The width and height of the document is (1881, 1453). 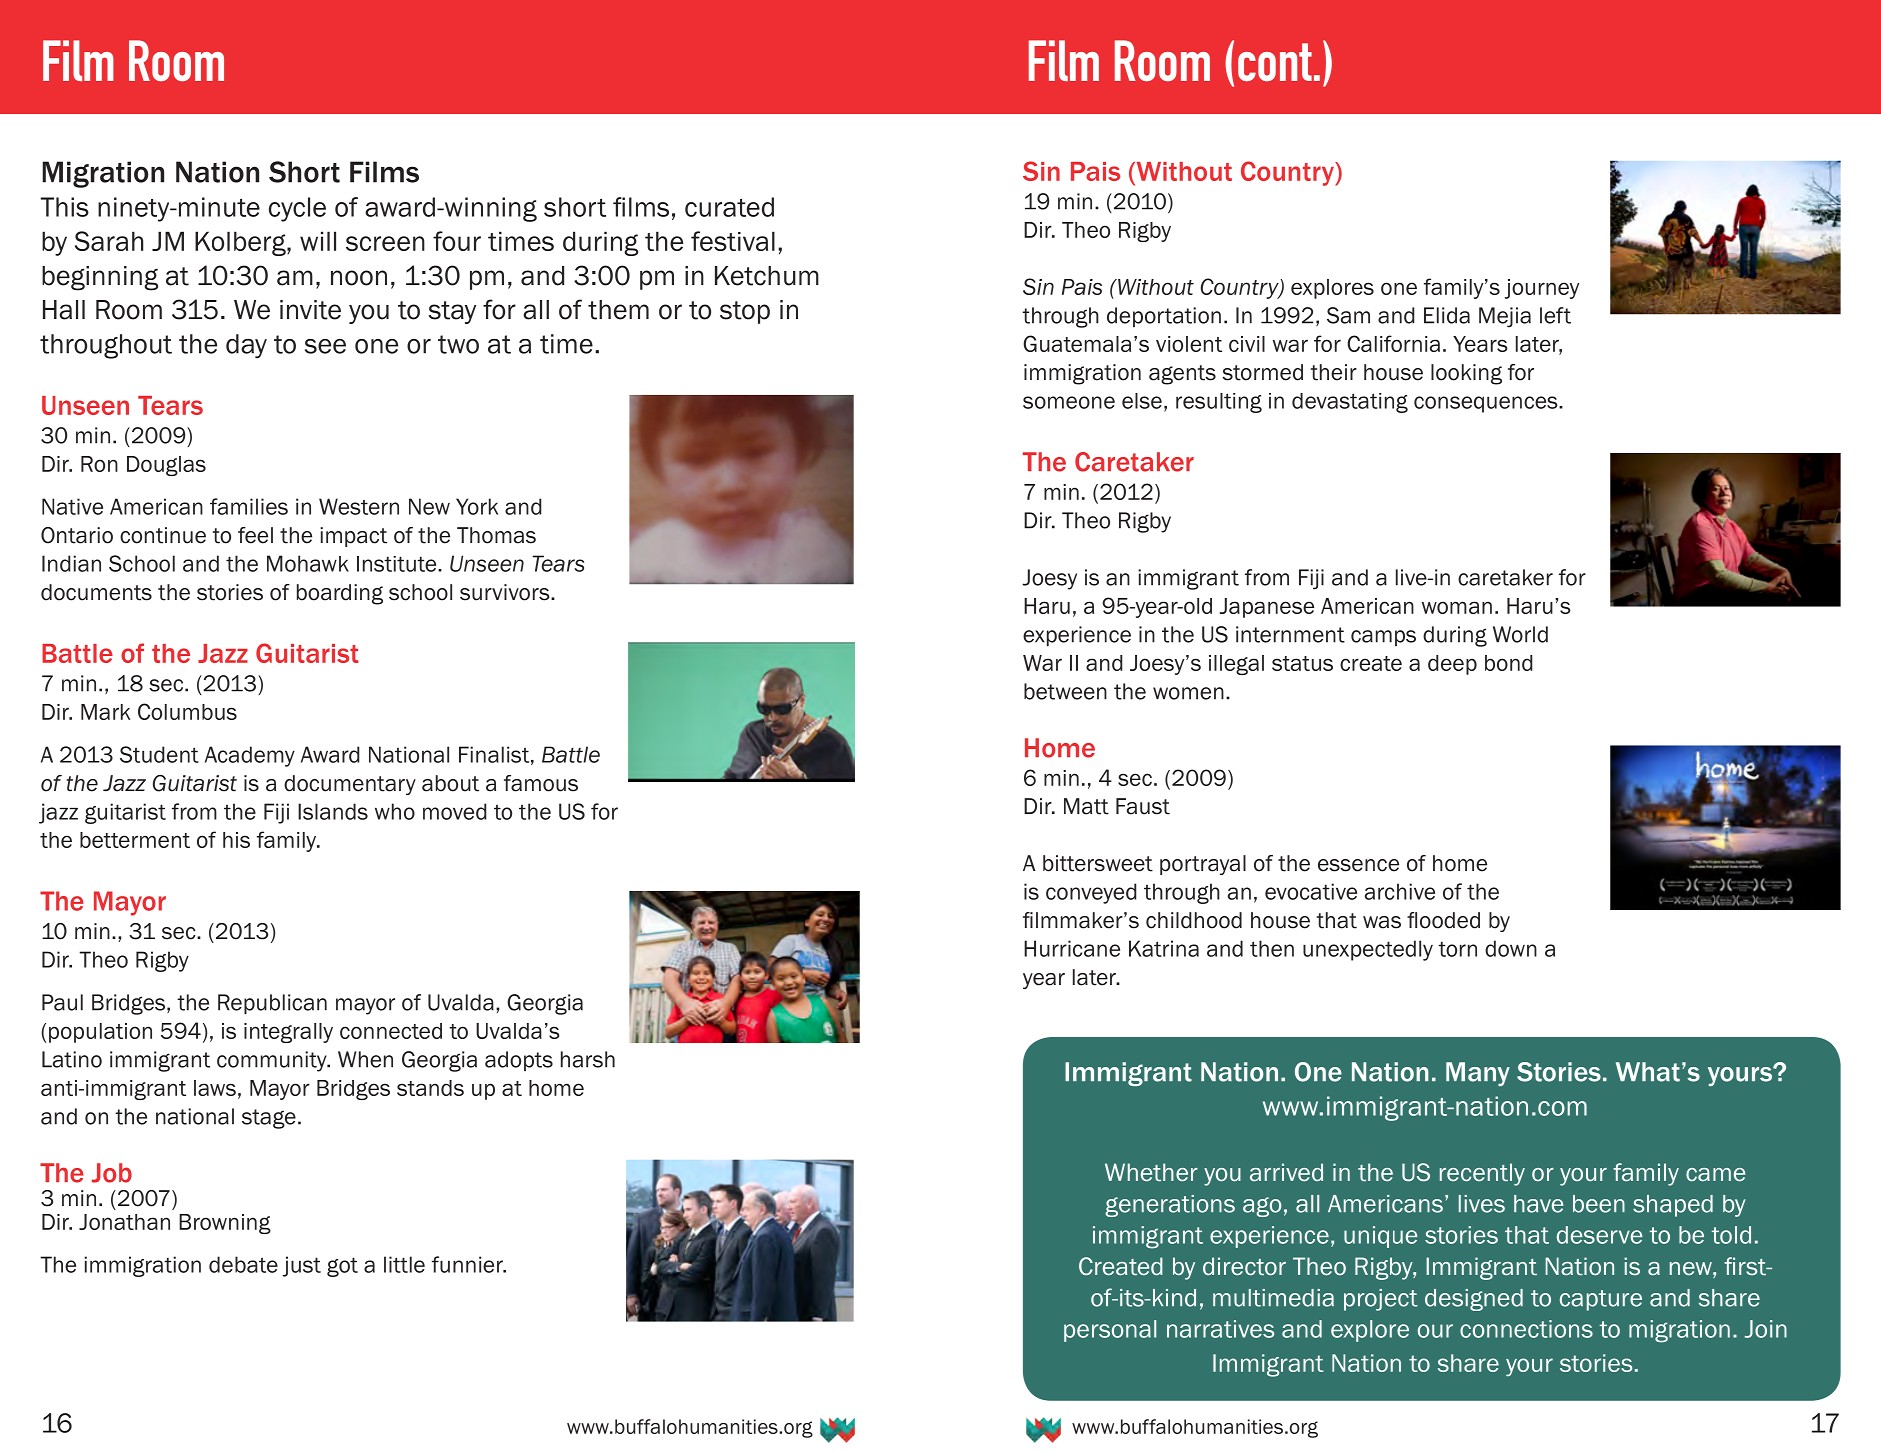 What do you see at coordinates (1487, 404) in the document?
I see `consequences` at bounding box center [1487, 404].
